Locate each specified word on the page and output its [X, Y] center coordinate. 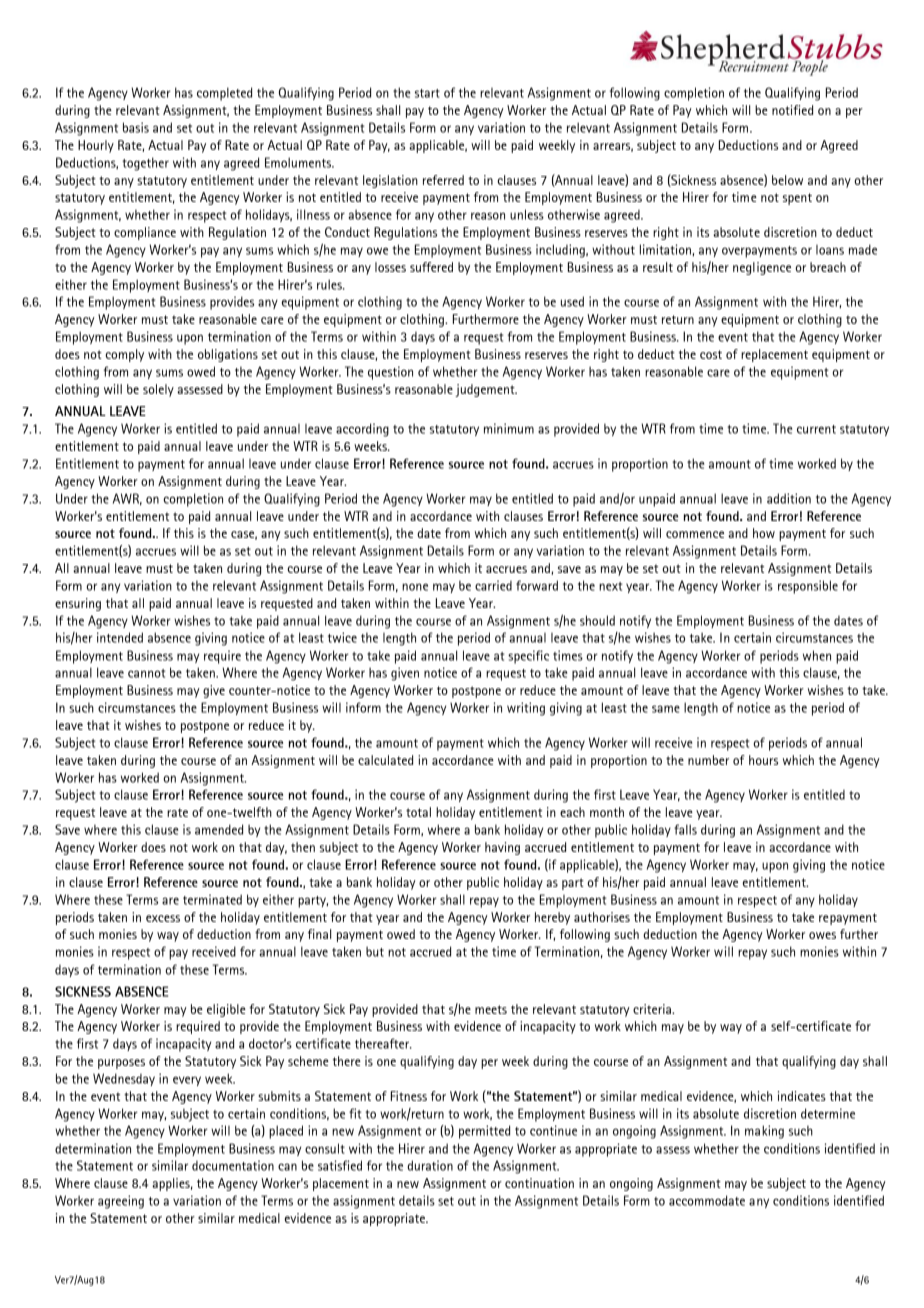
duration [430, 1165]
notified [792, 110]
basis [136, 127]
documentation [233, 1165]
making [764, 1132]
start [427, 93]
